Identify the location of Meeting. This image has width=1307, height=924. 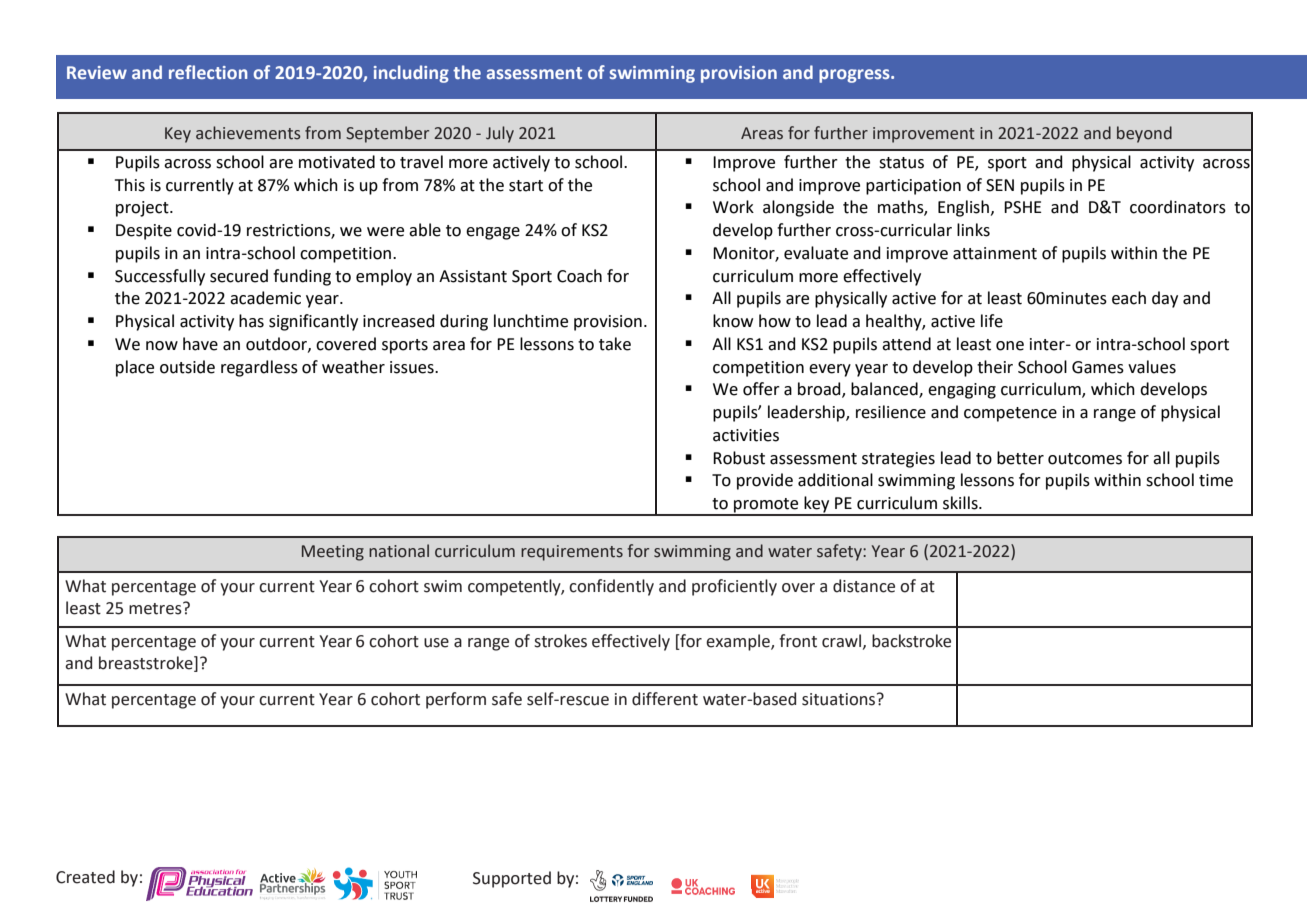
(333, 553).
